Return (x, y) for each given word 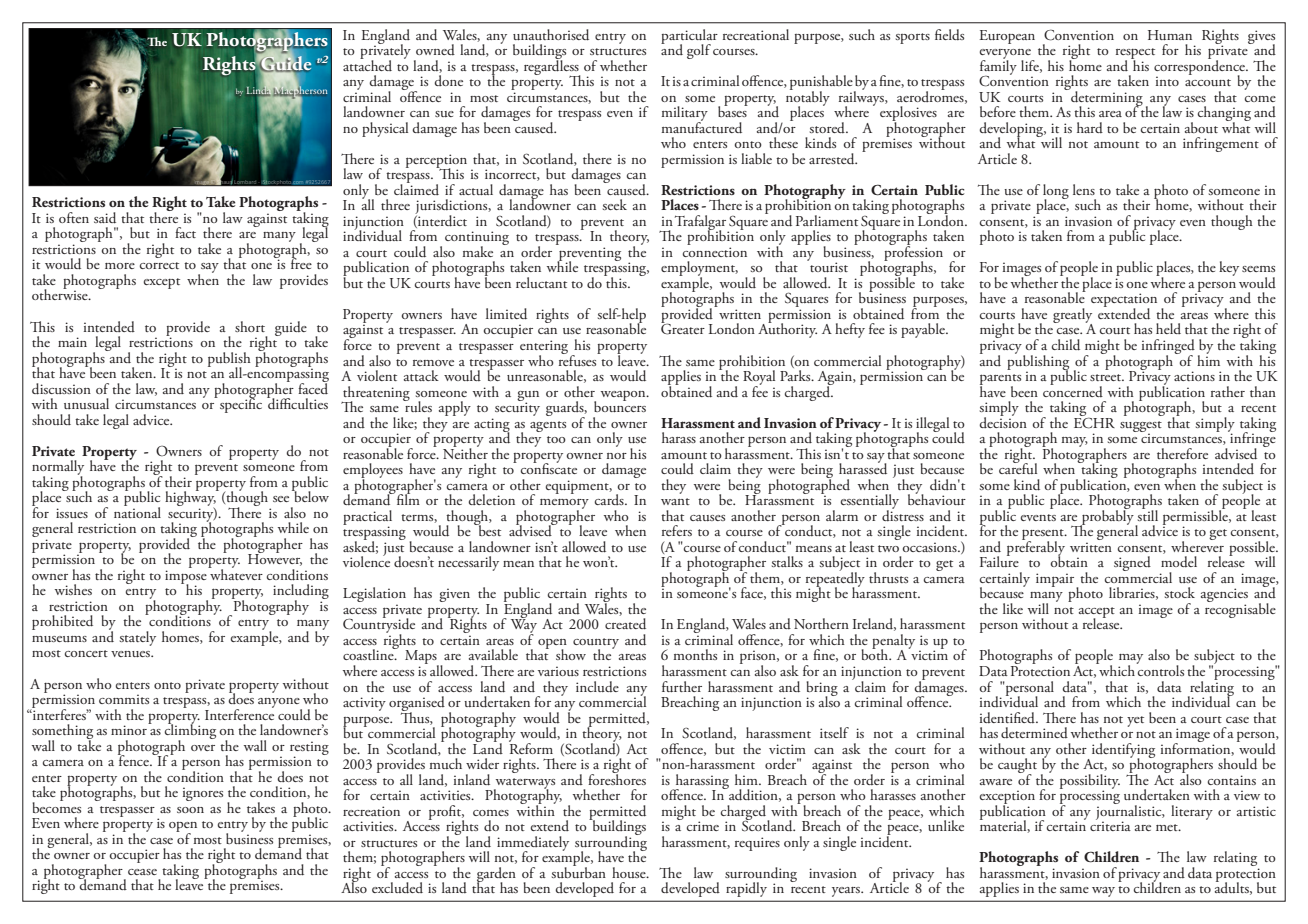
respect (1135, 54)
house (630, 872)
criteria (1110, 825)
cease (142, 872)
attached (367, 64)
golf (699, 51)
